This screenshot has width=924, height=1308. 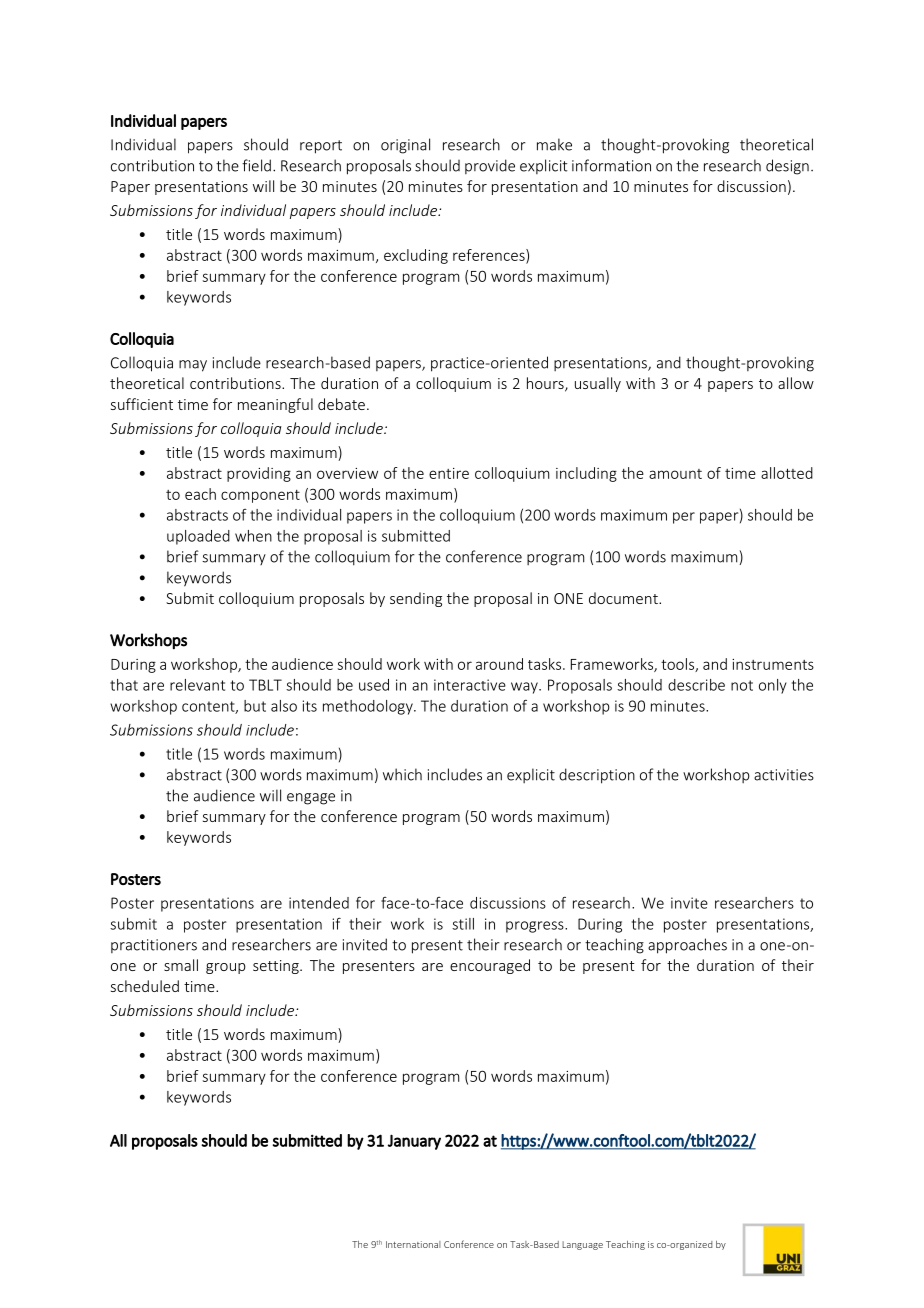 I want to click on entire, so click(x=449, y=473).
